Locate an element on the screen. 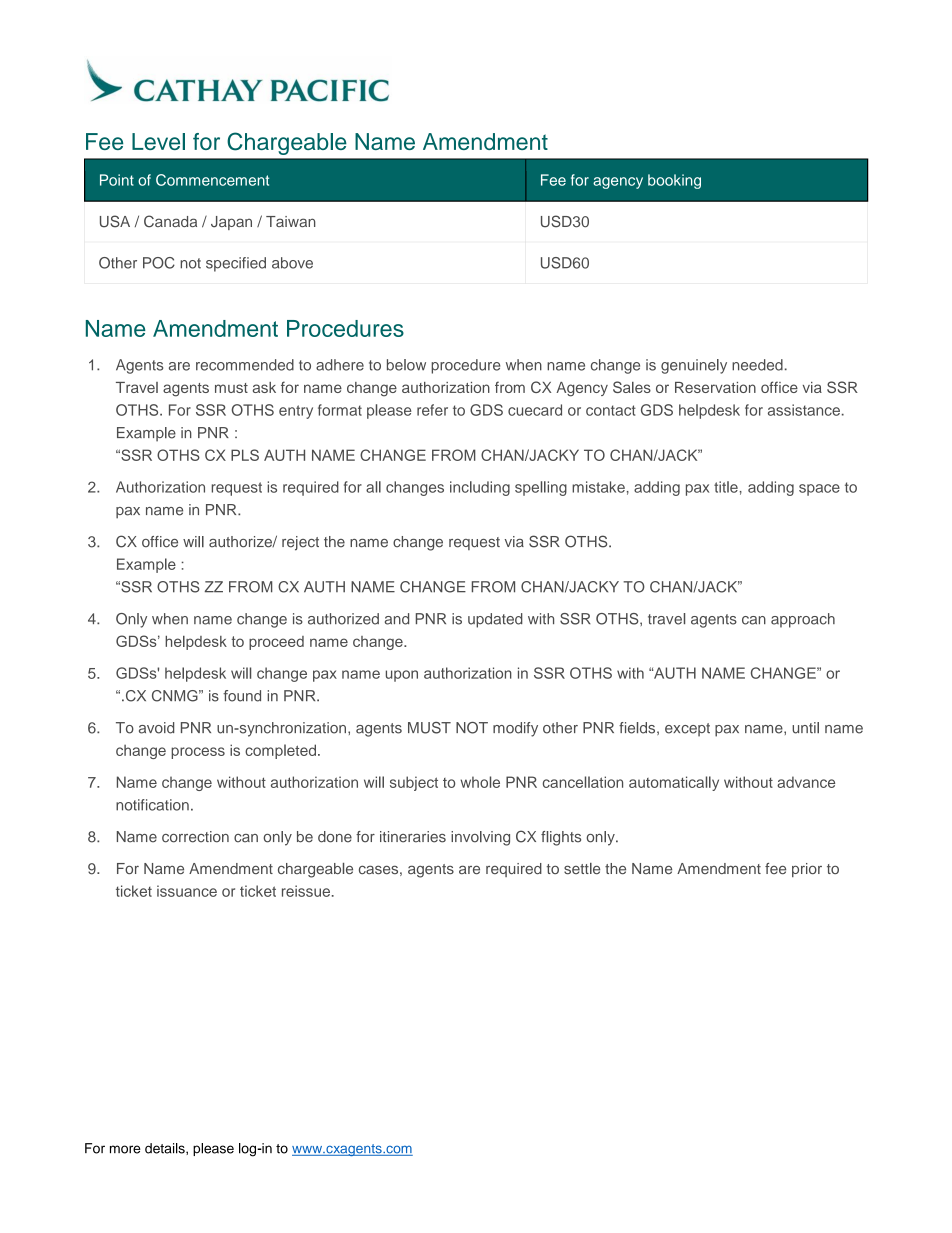 The image size is (952, 1233). details is located at coordinates (166, 1149).
